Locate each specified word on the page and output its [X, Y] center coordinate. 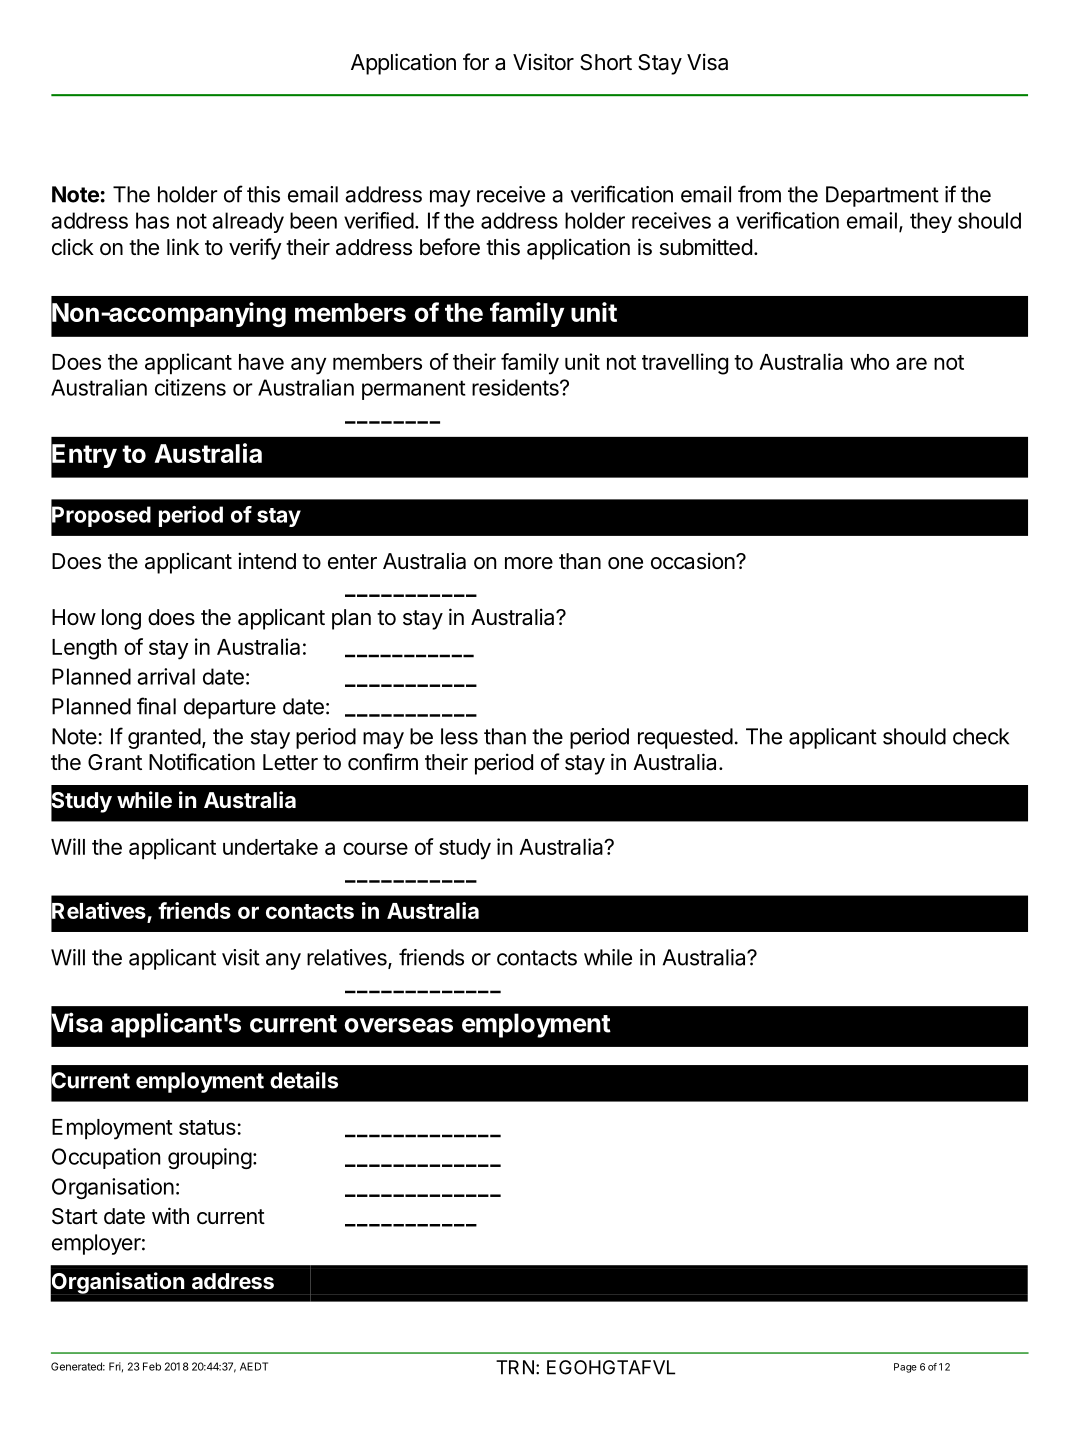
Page [905, 1368]
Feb [152, 1366]
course [375, 848]
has [152, 220]
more [529, 563]
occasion [694, 561]
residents [516, 387]
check [981, 736]
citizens [190, 387]
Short [606, 62]
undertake [270, 847]
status [208, 1127]
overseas [398, 1025]
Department [882, 196]
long [121, 619]
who [869, 362]
